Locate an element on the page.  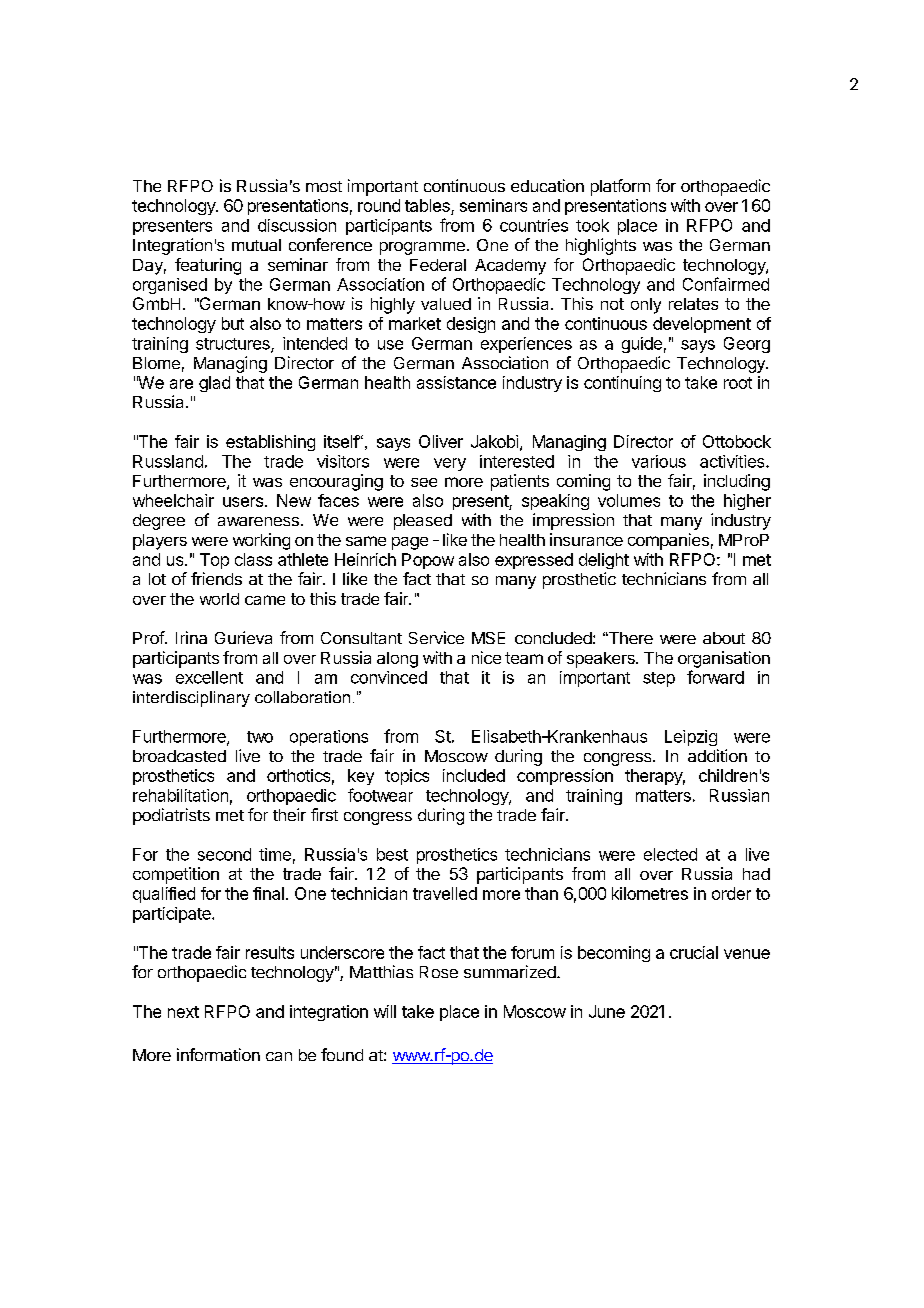
Service is located at coordinates (436, 637).
